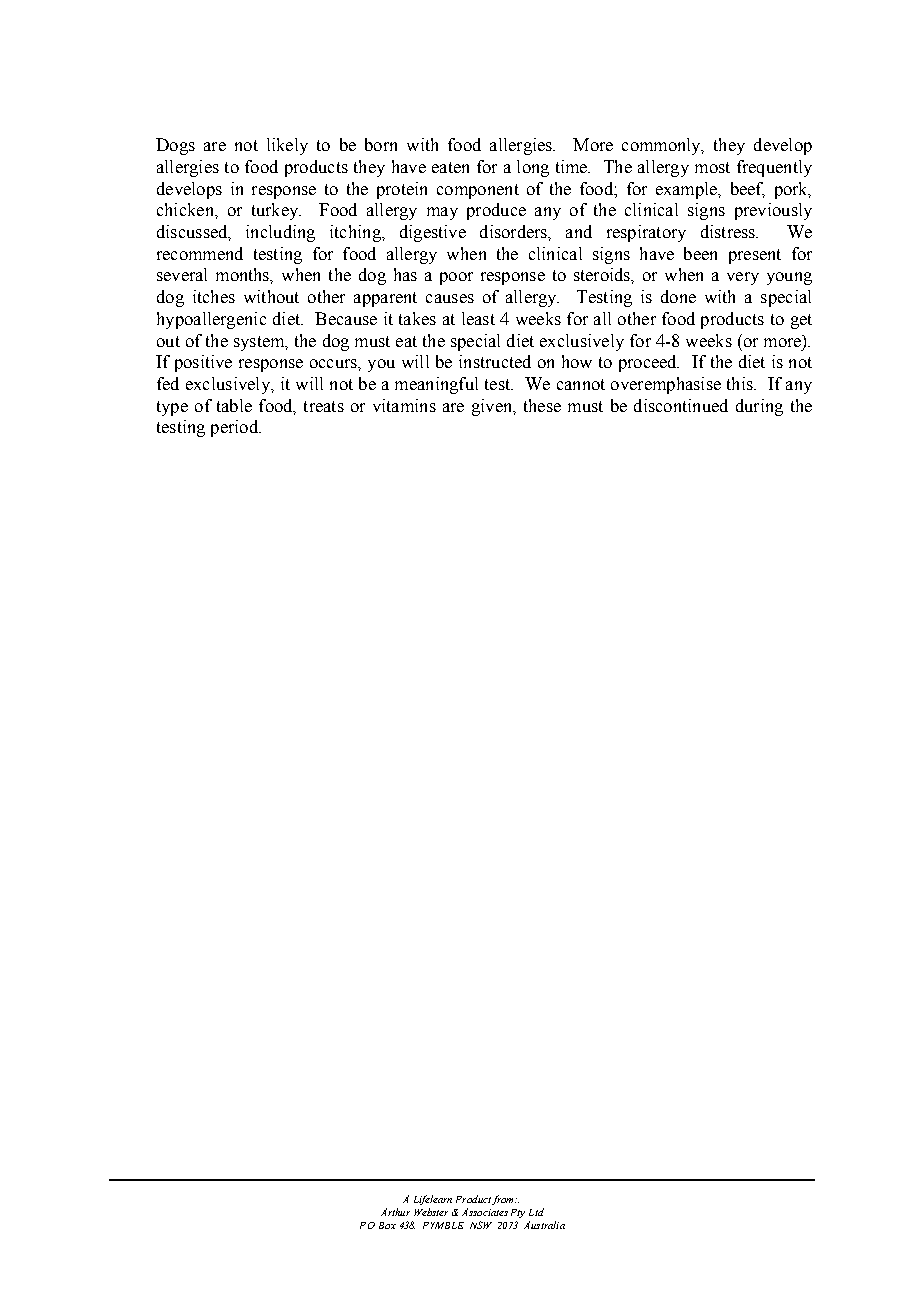 The width and height of the screenshot is (924, 1308). Describe the element at coordinates (485, 1212) in the screenshot. I see `Associates` at that location.
